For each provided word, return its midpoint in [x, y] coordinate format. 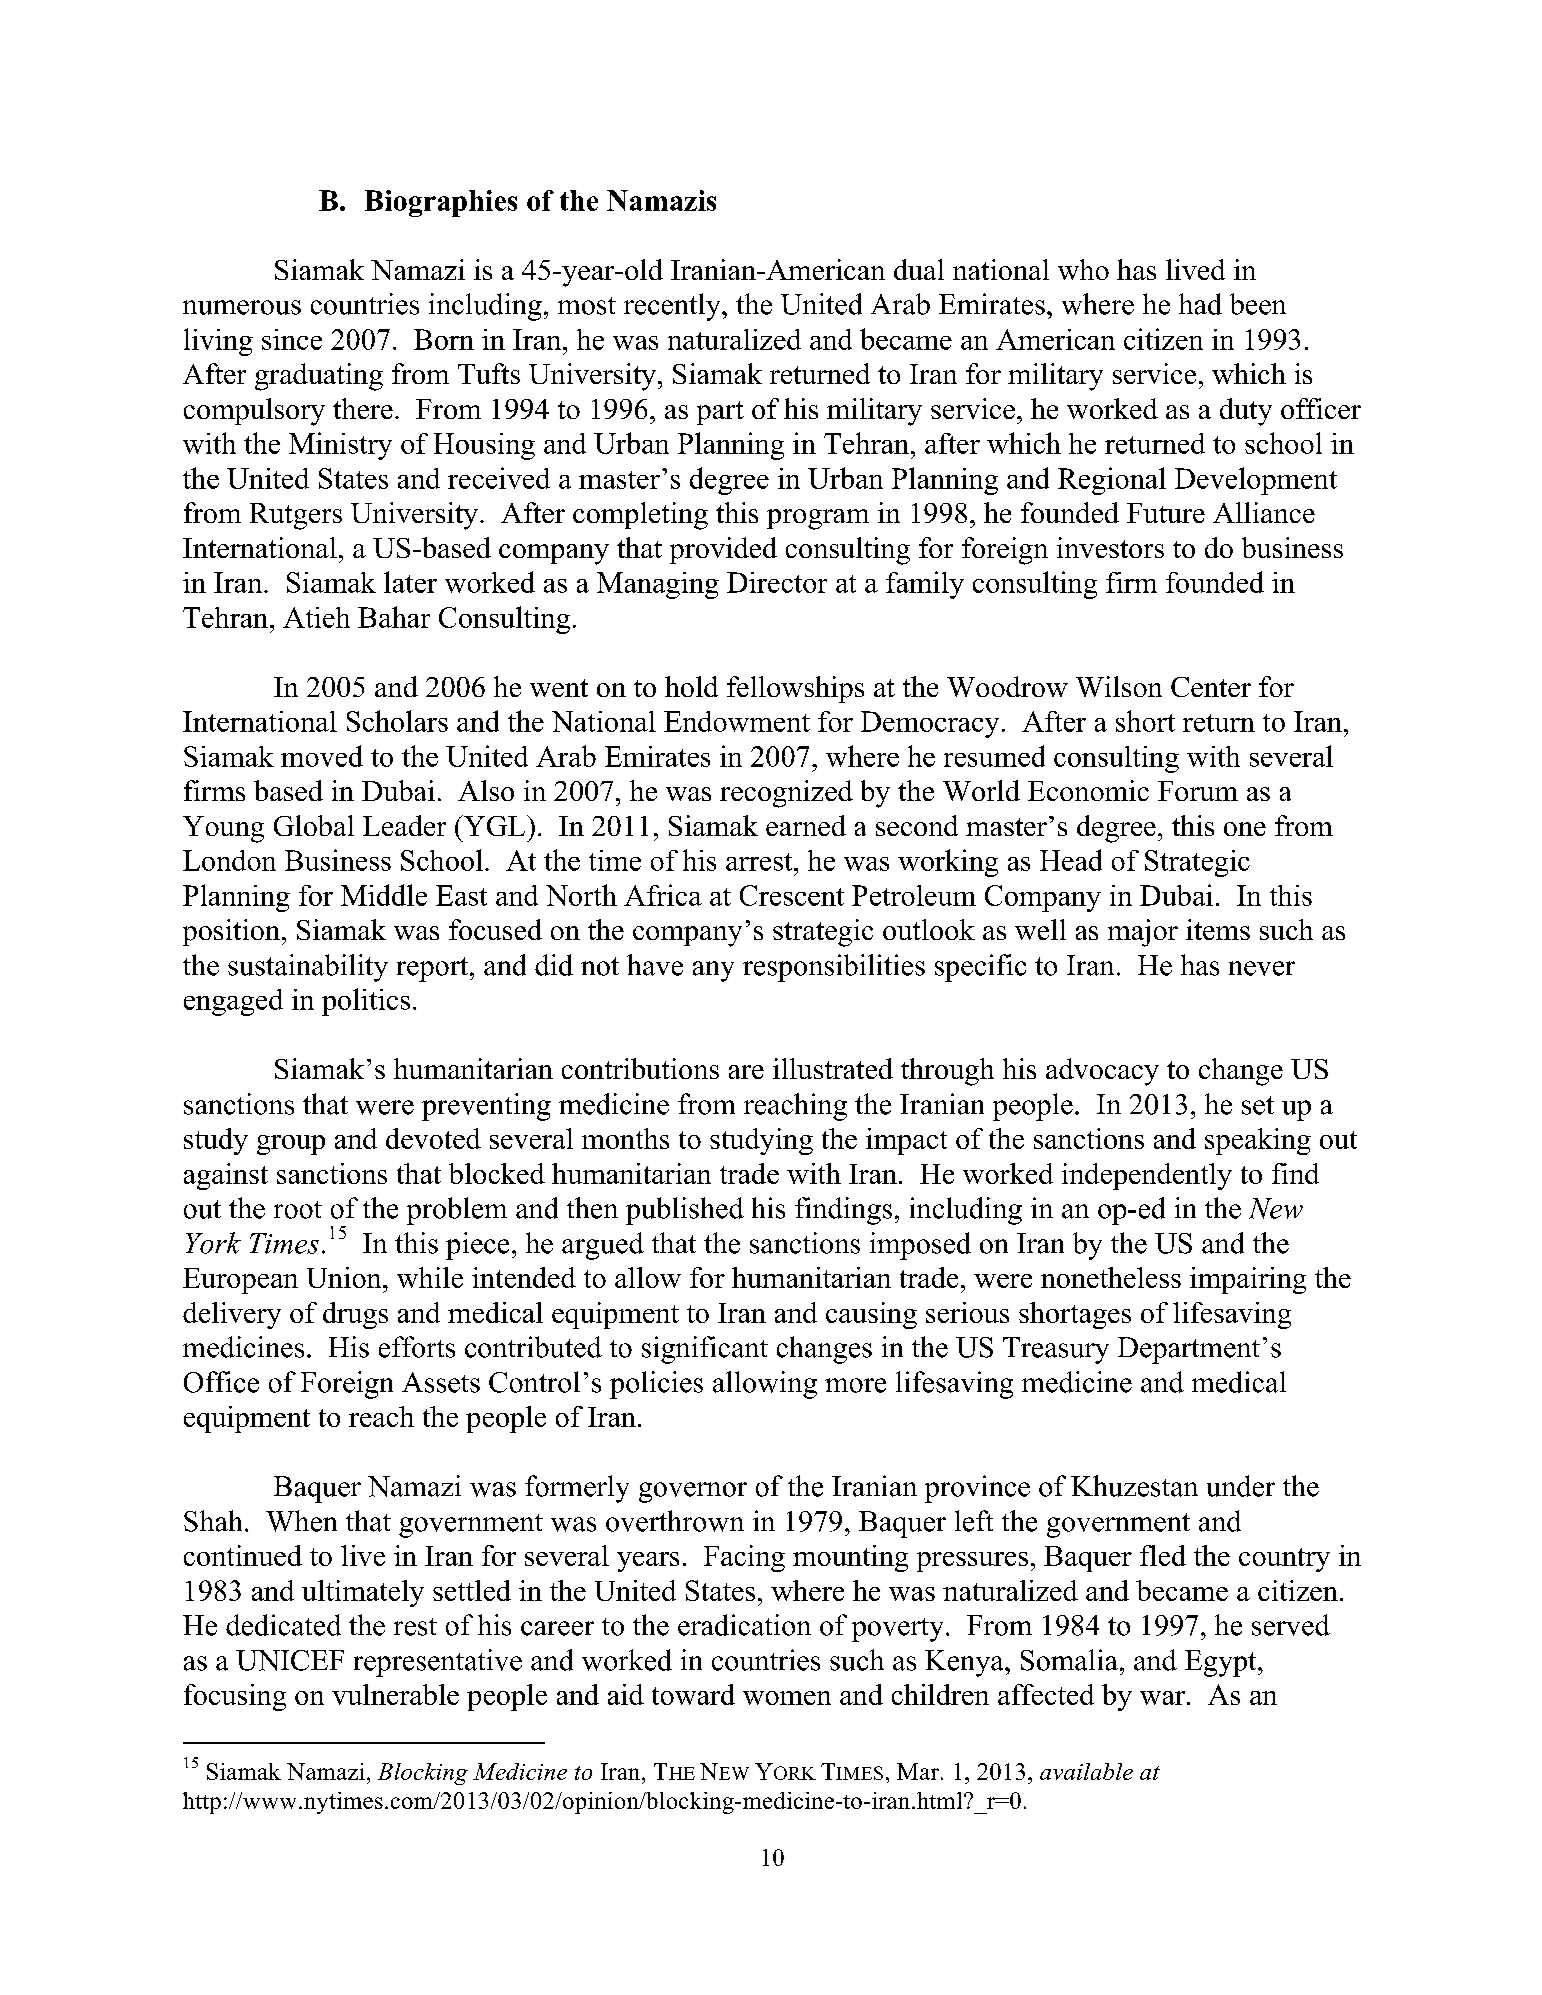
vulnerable [395, 1694]
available [1086, 1771]
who [1083, 269]
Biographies [441, 203]
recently [673, 307]
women [787, 1698]
